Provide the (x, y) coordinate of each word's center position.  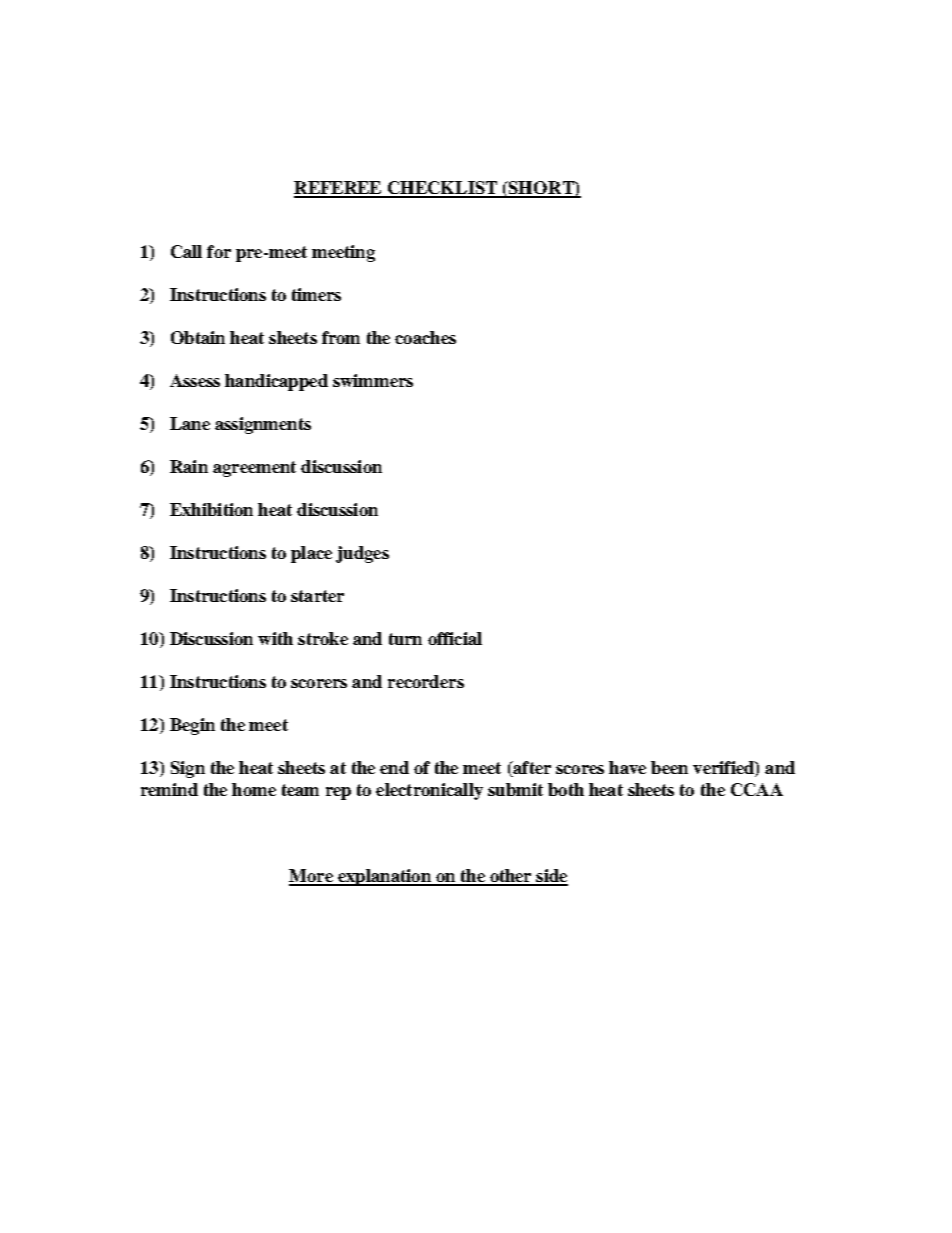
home (254, 789)
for (219, 251)
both (566, 789)
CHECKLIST (442, 189)
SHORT (541, 189)
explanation (384, 877)
